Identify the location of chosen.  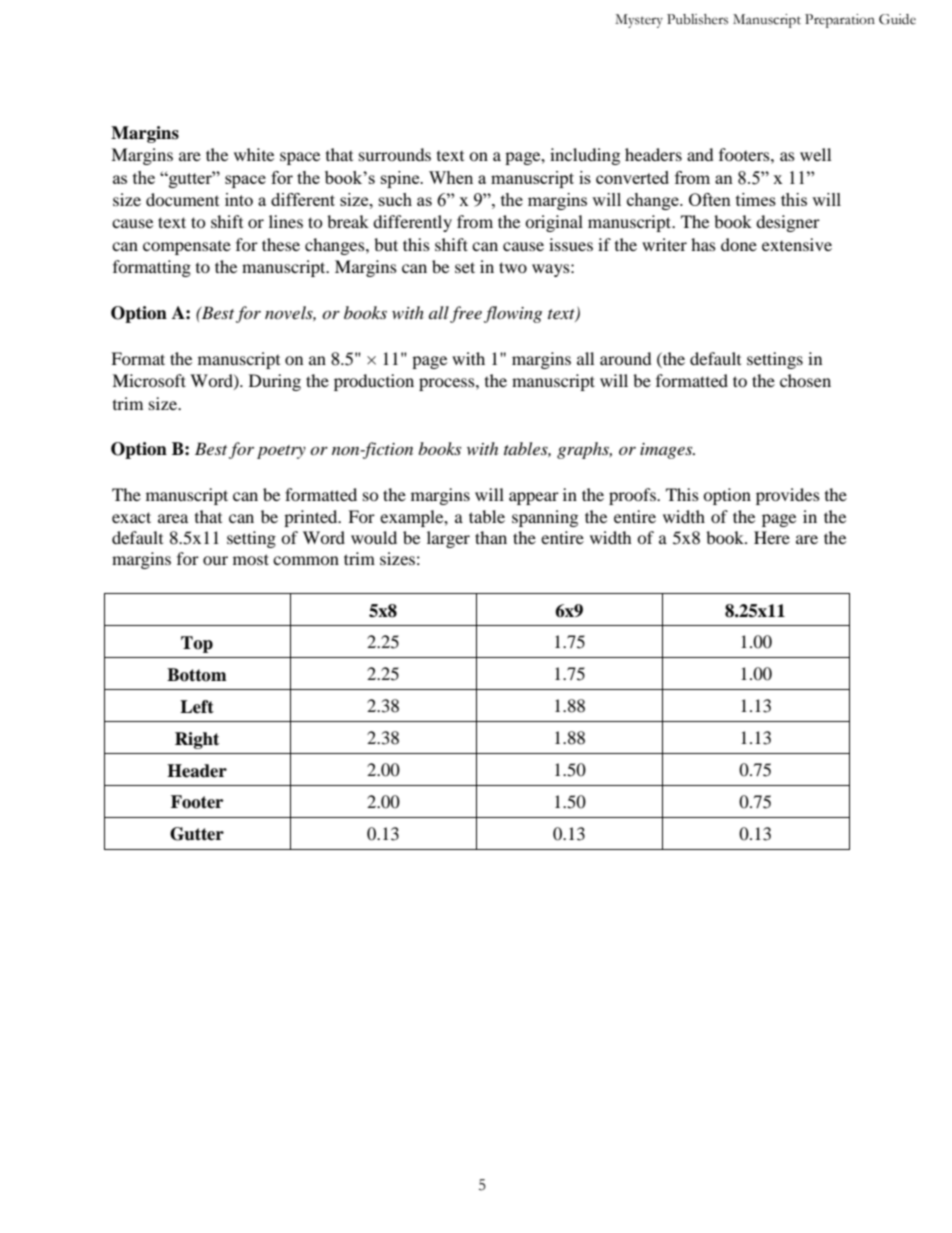
(805, 380).
